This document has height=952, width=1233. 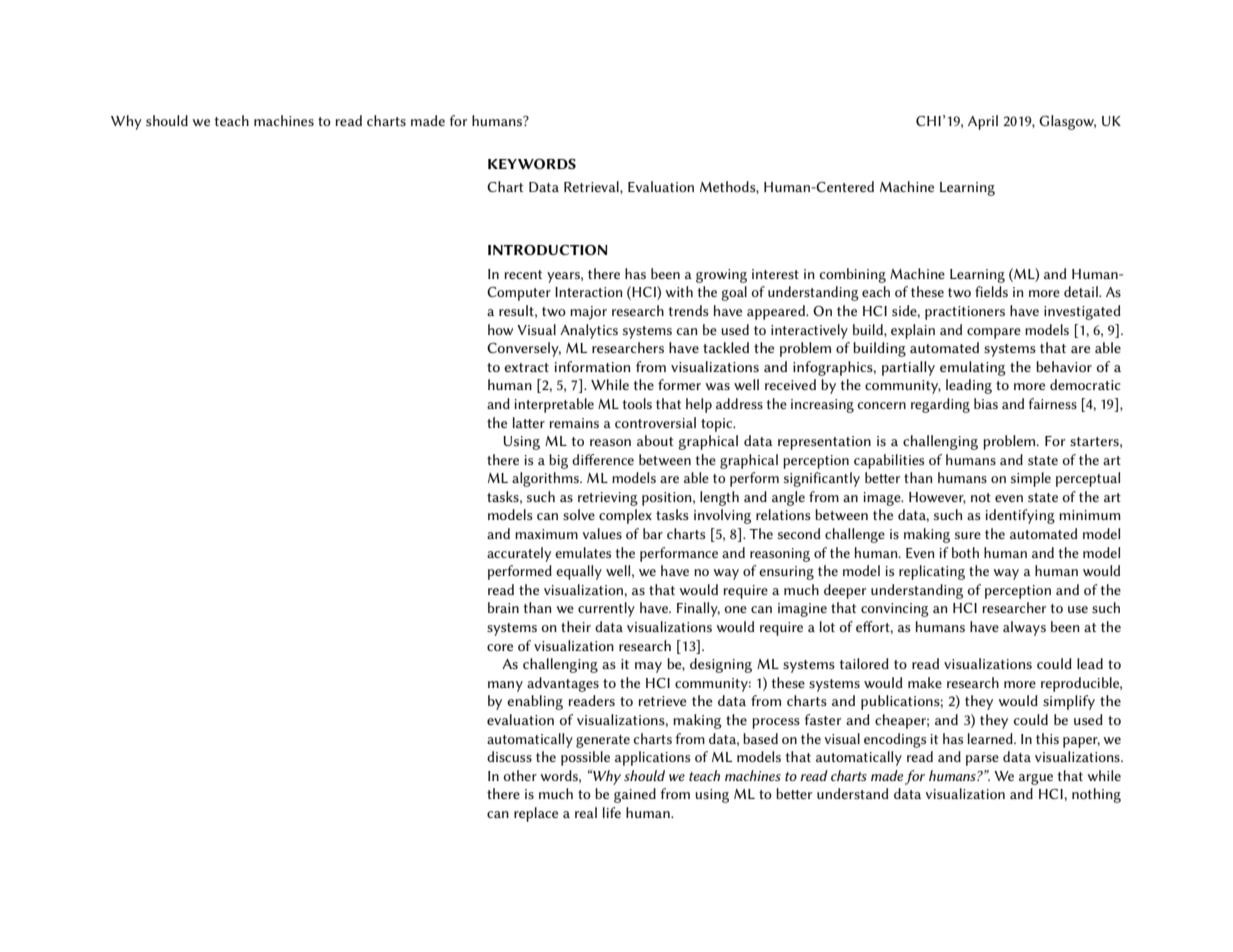 What do you see at coordinates (983, 122) in the document?
I see `April` at bounding box center [983, 122].
